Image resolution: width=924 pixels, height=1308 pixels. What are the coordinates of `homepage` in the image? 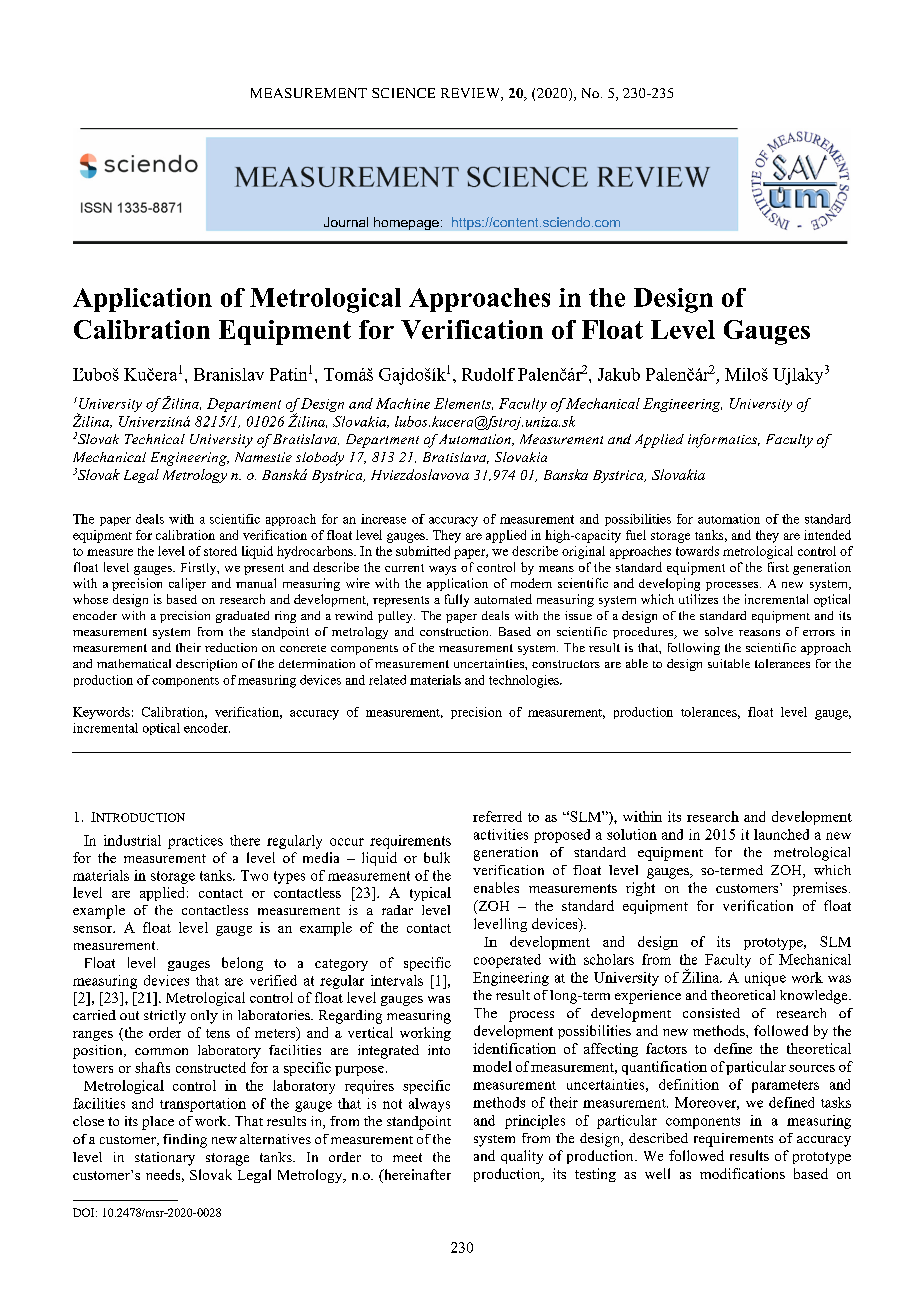 It's located at (406, 223).
